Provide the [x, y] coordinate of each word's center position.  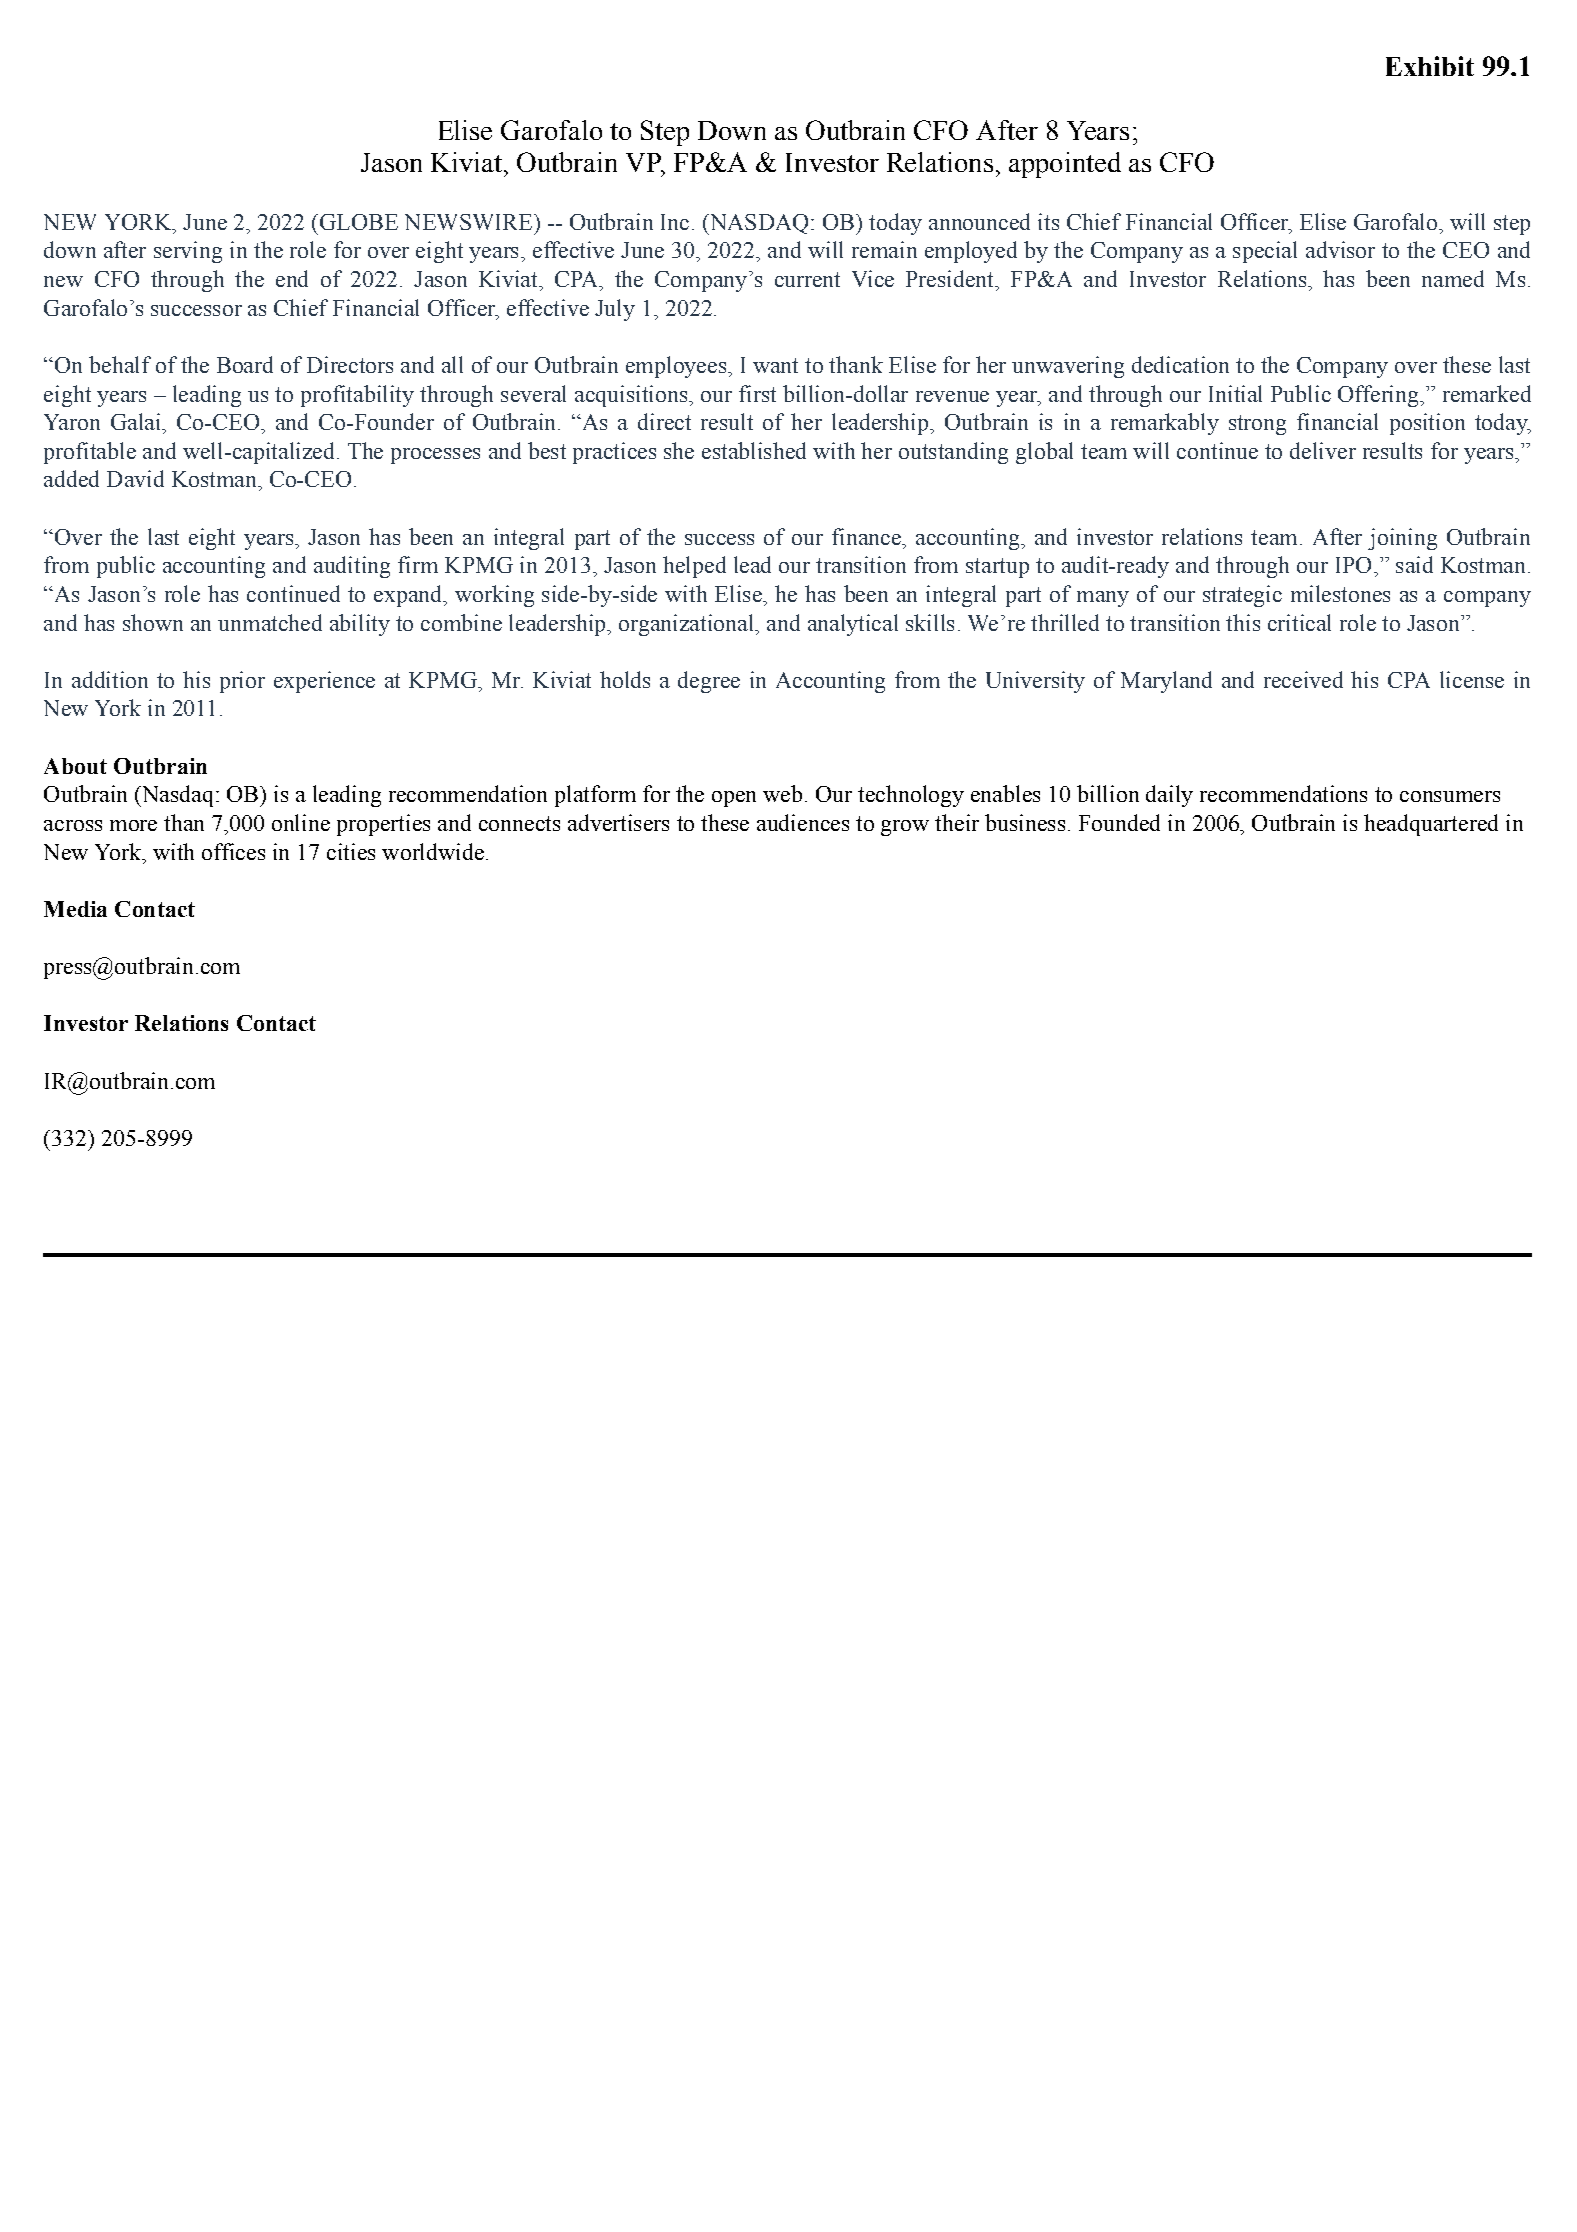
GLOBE [357, 222]
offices [233, 851]
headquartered [1431, 825]
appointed [1065, 165]
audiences [803, 822]
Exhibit [1430, 66]
